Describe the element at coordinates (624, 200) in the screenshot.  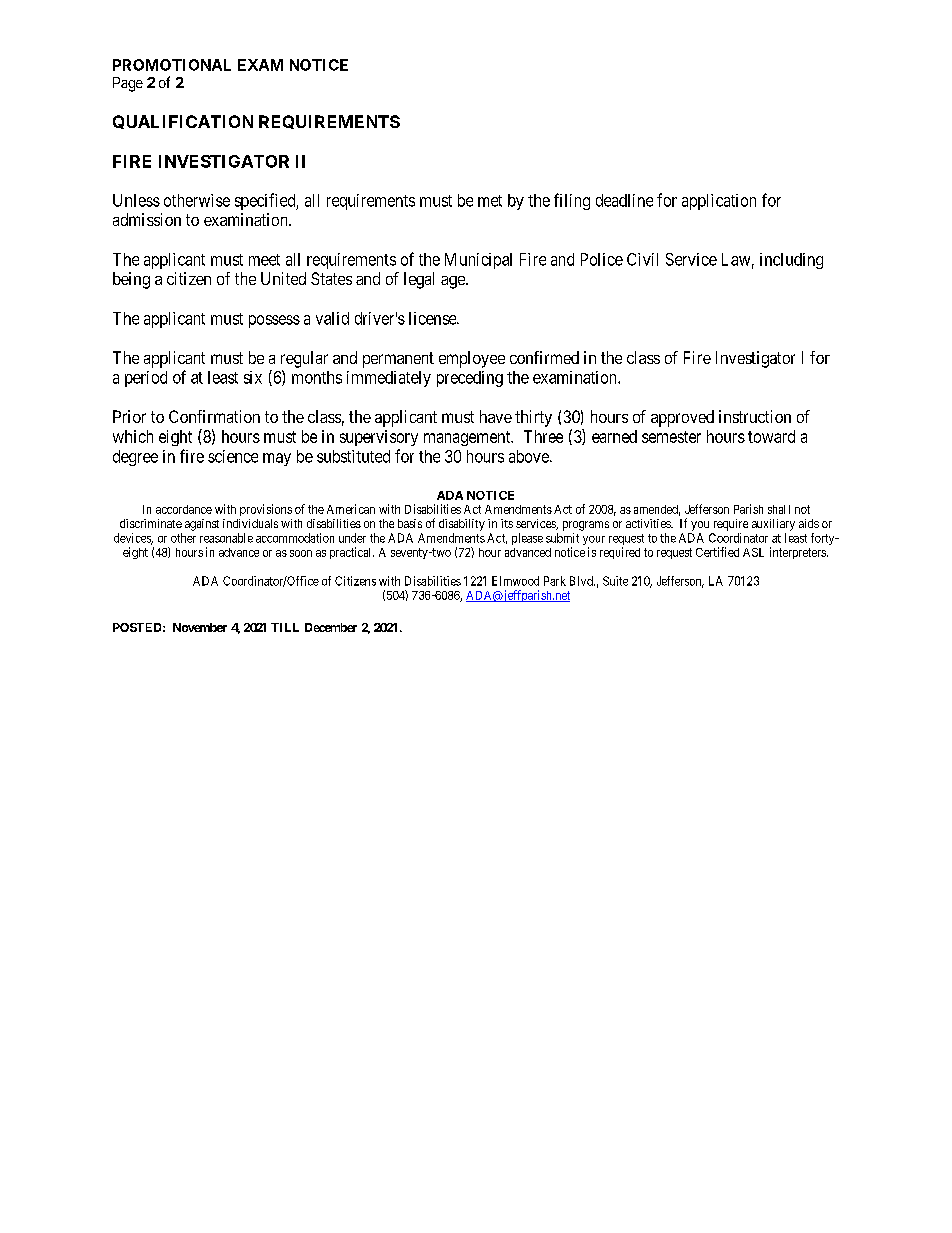
I see `deadline` at that location.
